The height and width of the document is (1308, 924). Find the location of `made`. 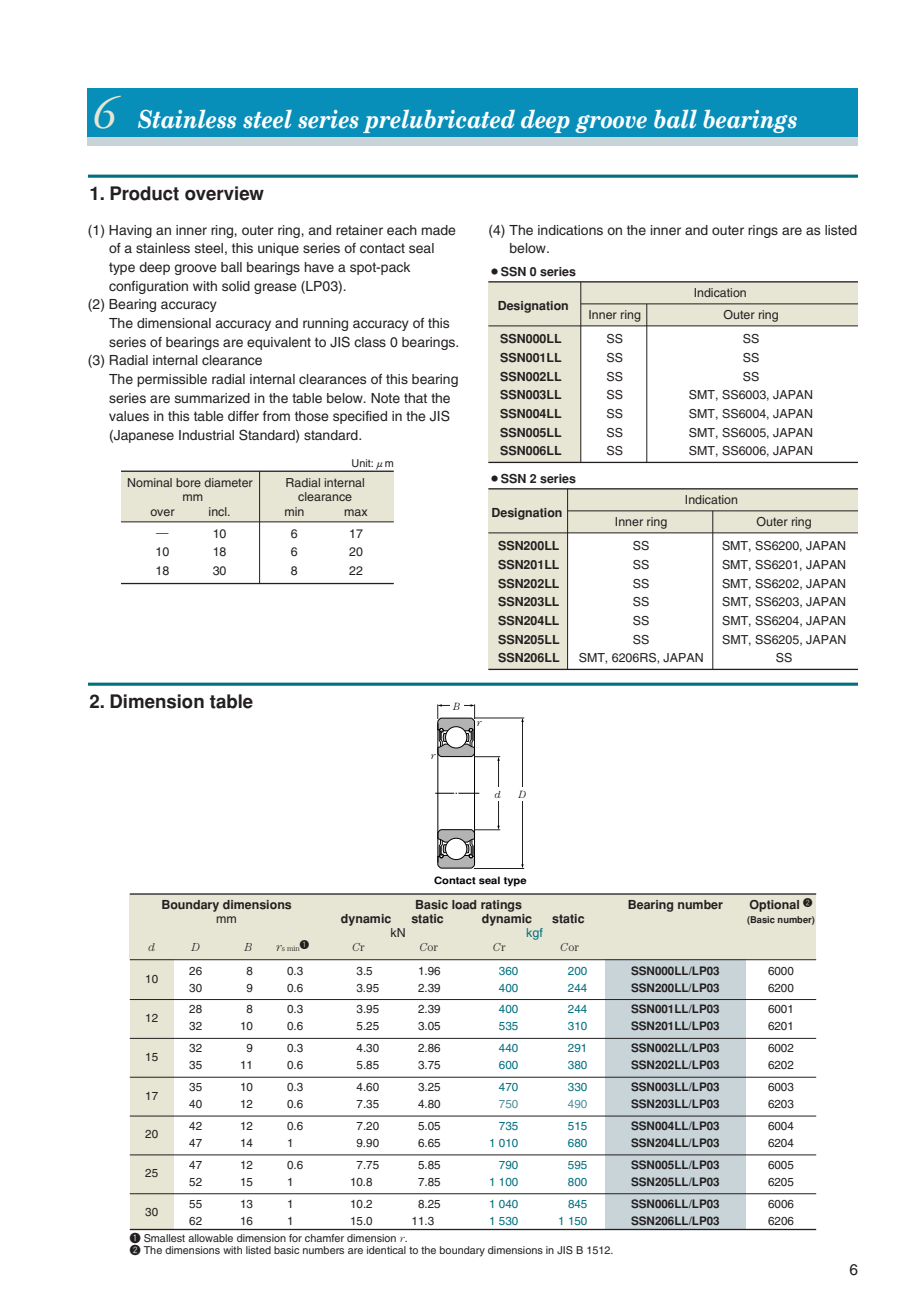

made is located at coordinates (438, 230).
